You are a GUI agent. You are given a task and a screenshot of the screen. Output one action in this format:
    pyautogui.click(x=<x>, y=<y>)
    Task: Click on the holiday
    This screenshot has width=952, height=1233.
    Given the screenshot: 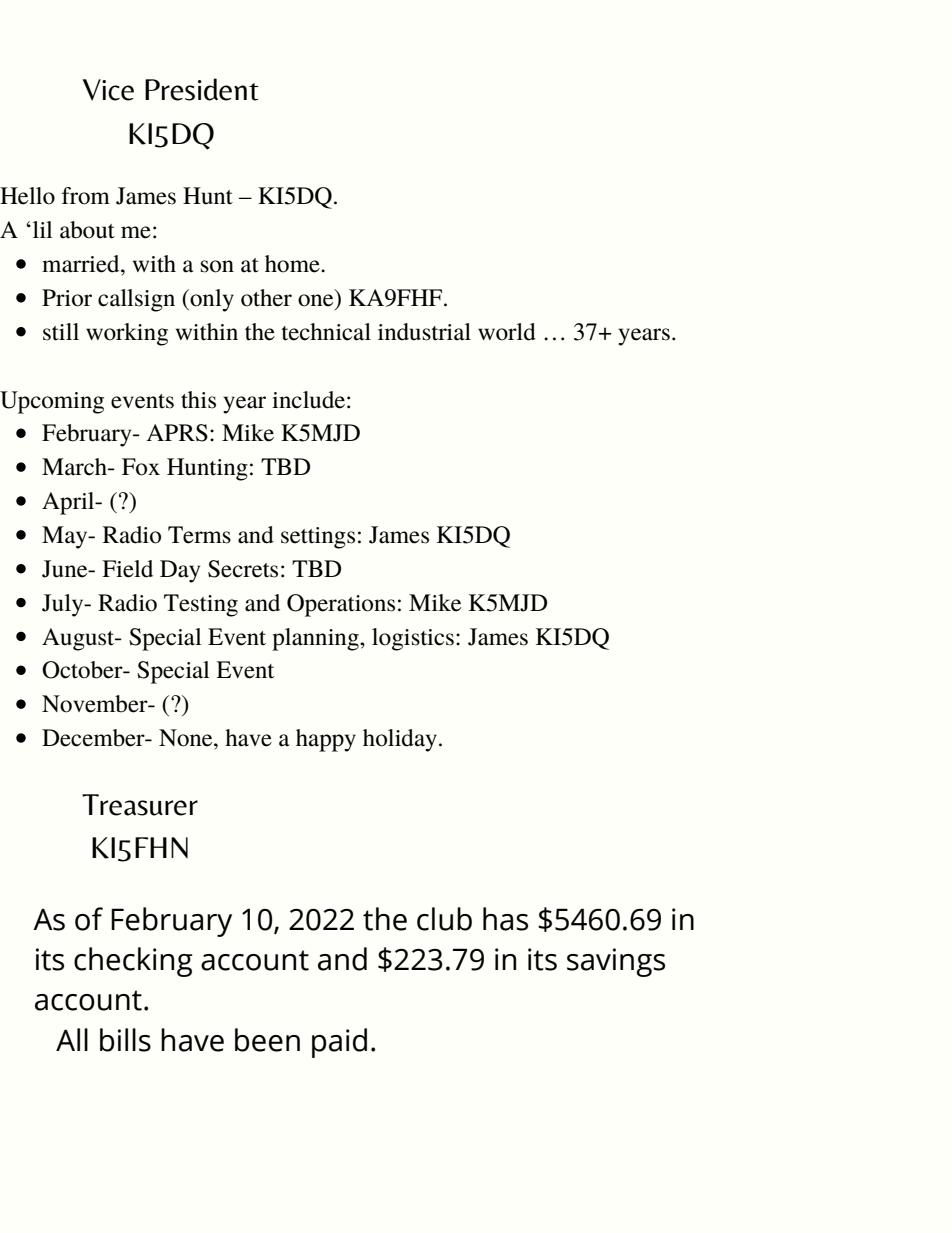 What is the action you would take?
    pyautogui.click(x=400, y=740)
